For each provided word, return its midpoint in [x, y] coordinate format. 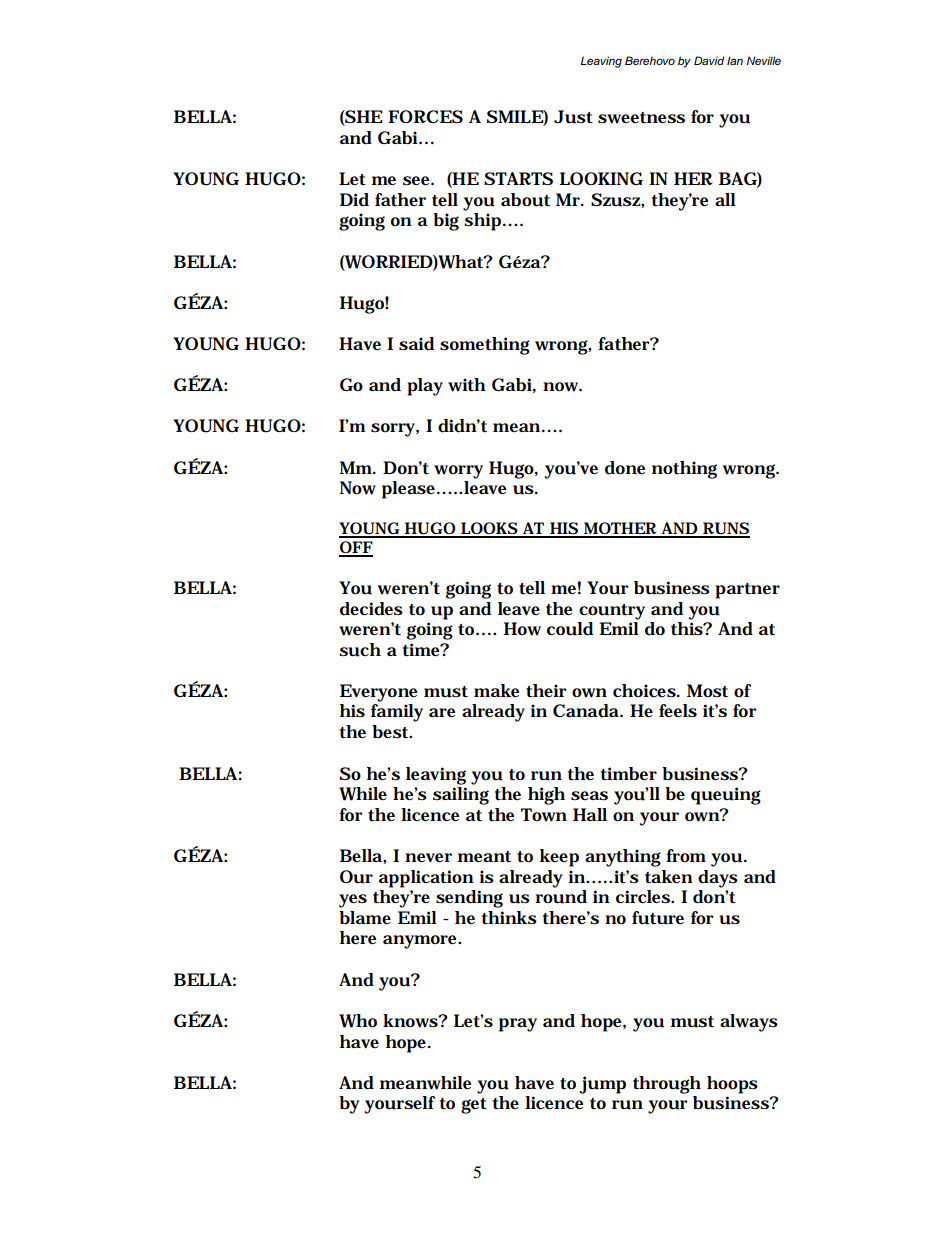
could [570, 629]
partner [747, 591]
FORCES [425, 116]
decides [371, 609]
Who [358, 1021]
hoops [732, 1085]
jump [603, 1085]
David [709, 60]
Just [573, 117]
